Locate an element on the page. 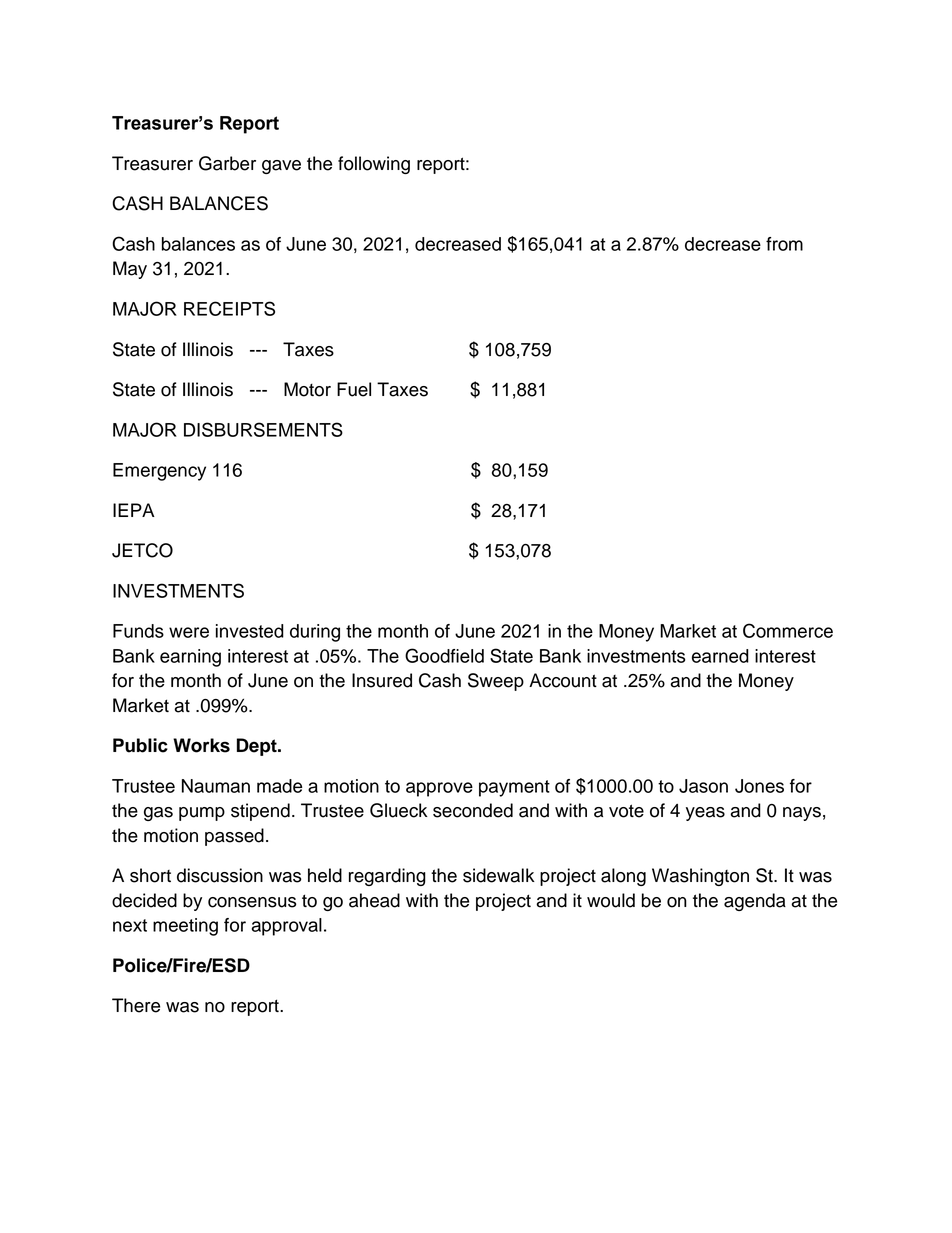 This image has width=952, height=1233. DISBURSEMENTS is located at coordinates (263, 429).
